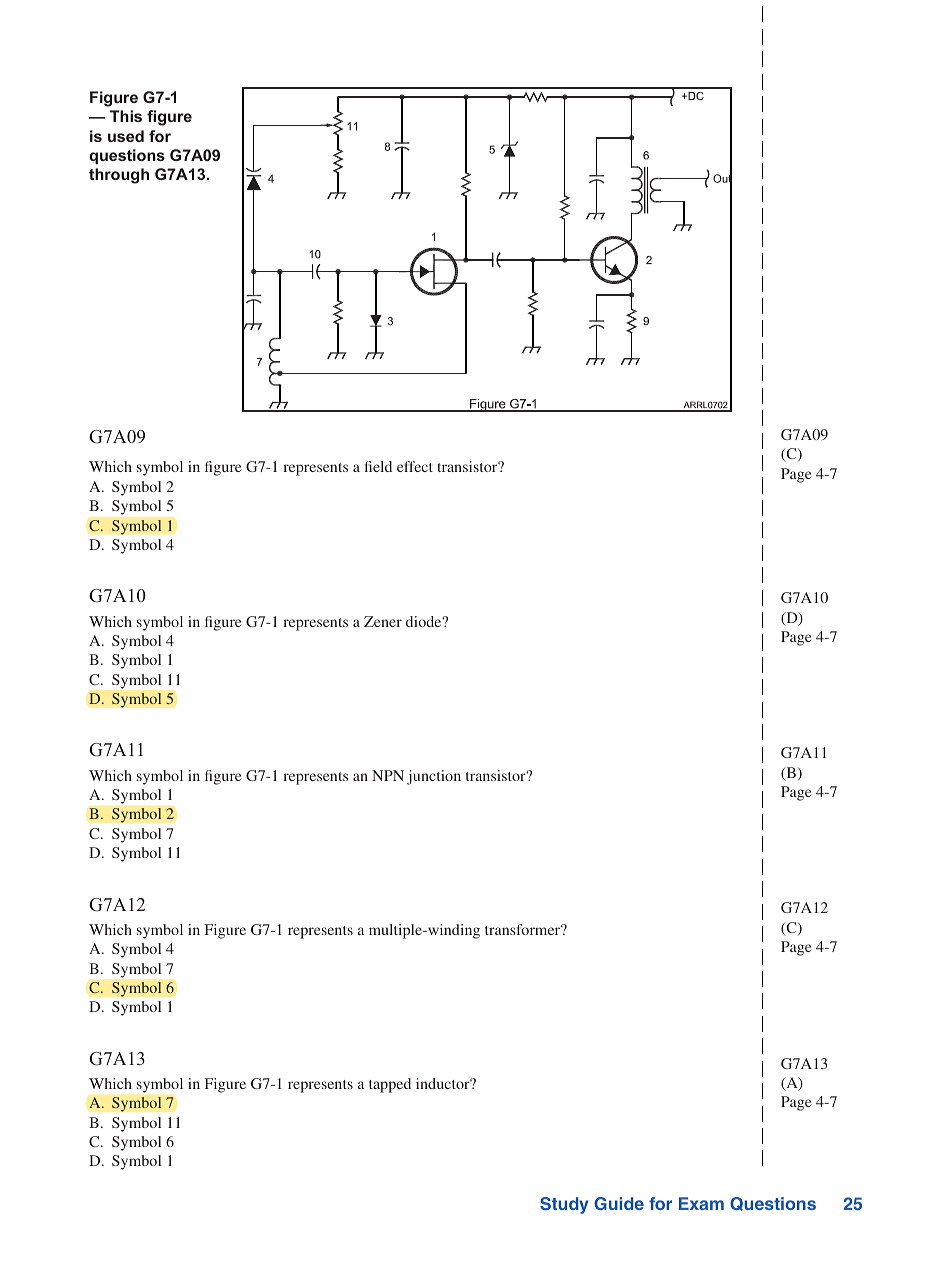 The image size is (952, 1265). What do you see at coordinates (119, 176) in the page?
I see `through` at bounding box center [119, 176].
